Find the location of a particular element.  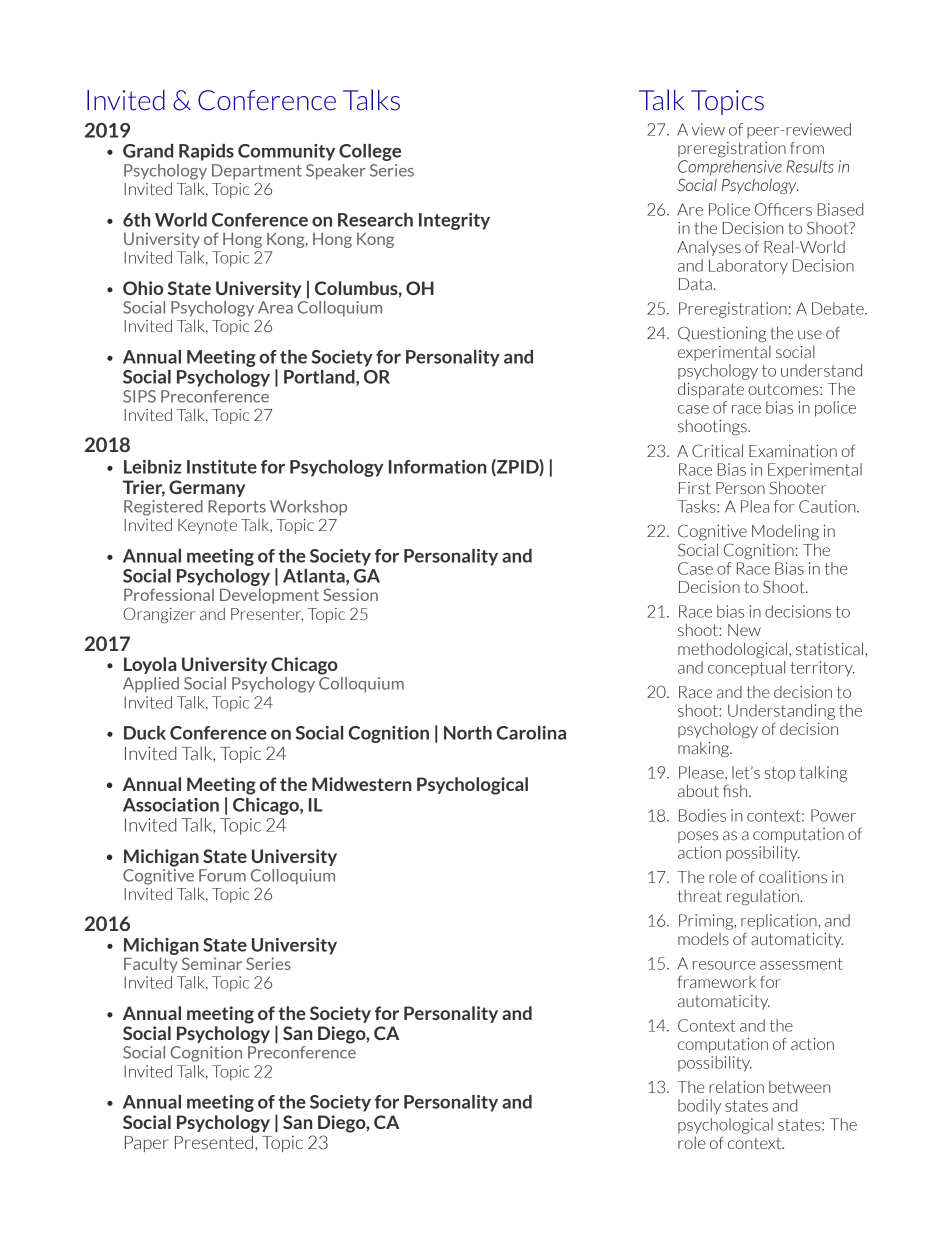

bodily is located at coordinates (699, 1106).
